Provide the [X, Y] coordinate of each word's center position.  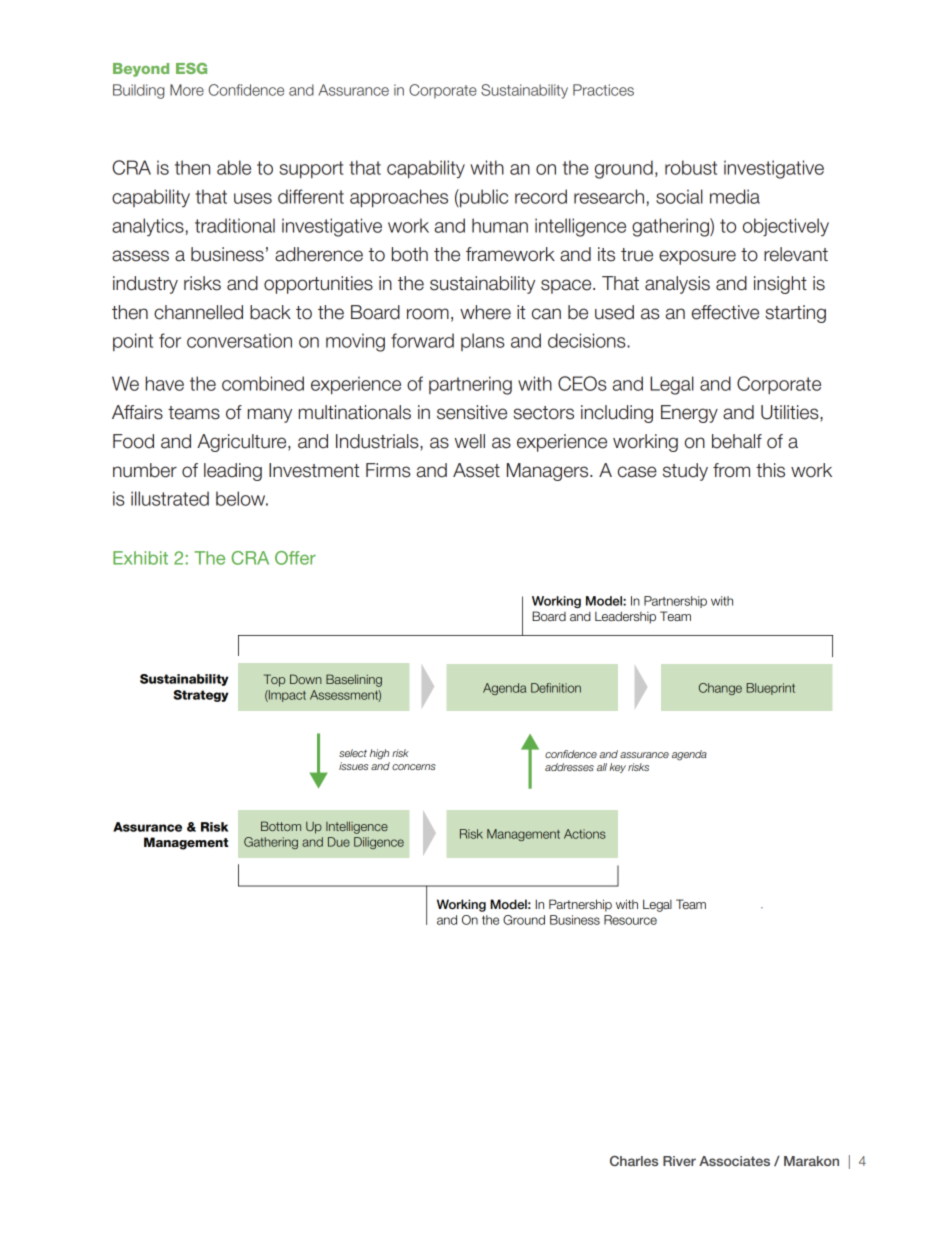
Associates [734, 1161]
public [483, 198]
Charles [634, 1161]
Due [339, 842]
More [187, 90]
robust [691, 167]
